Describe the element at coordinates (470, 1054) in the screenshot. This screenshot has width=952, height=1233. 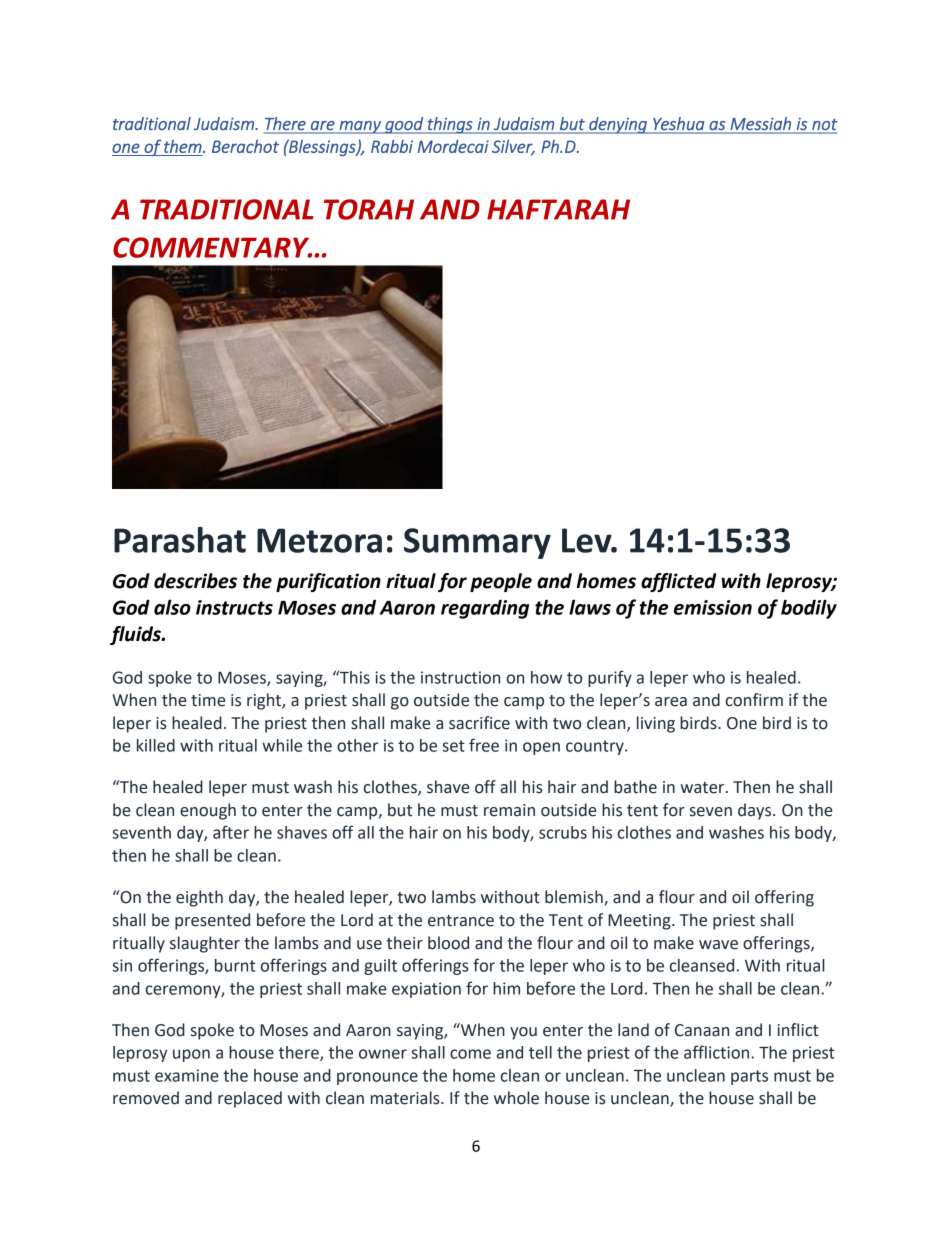
I see `come` at that location.
